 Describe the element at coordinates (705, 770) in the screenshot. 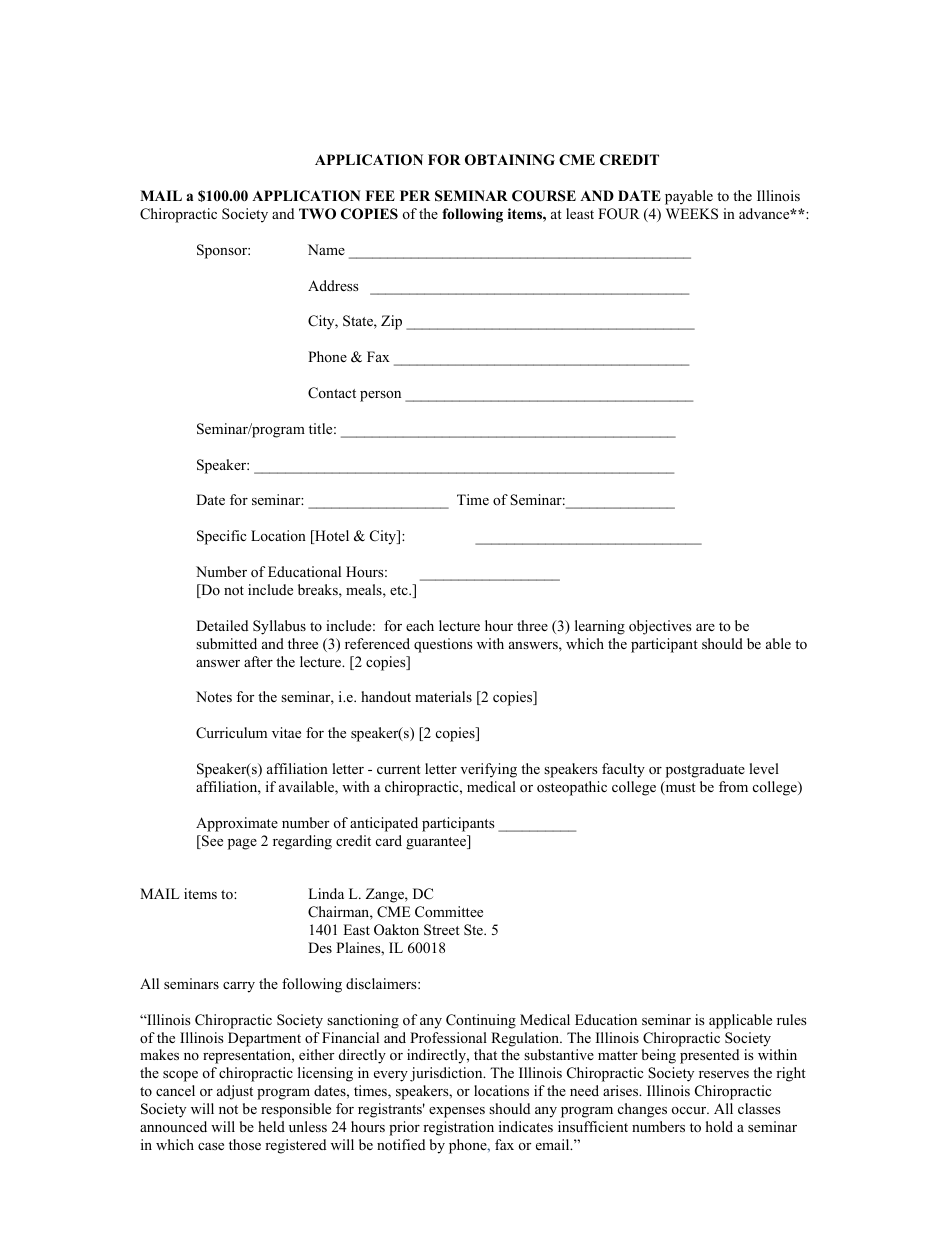

I see `postgraduate` at that location.
